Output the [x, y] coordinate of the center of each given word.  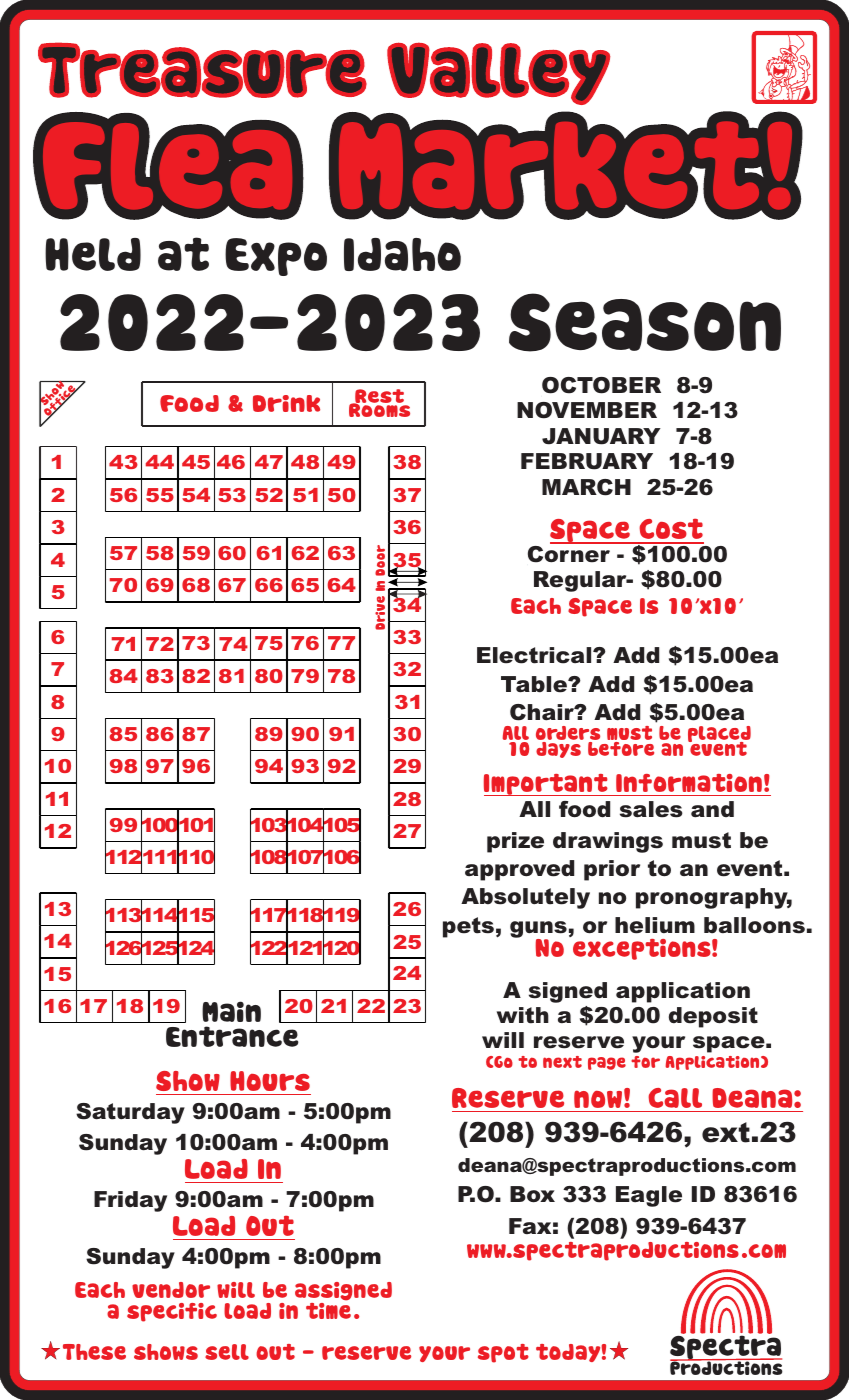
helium [655, 925]
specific [172, 1312]
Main [231, 1011]
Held [93, 254]
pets [468, 927]
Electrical [535, 655]
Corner [570, 553]
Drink [286, 403]
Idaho [402, 254]
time [328, 1309]
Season [645, 322]
